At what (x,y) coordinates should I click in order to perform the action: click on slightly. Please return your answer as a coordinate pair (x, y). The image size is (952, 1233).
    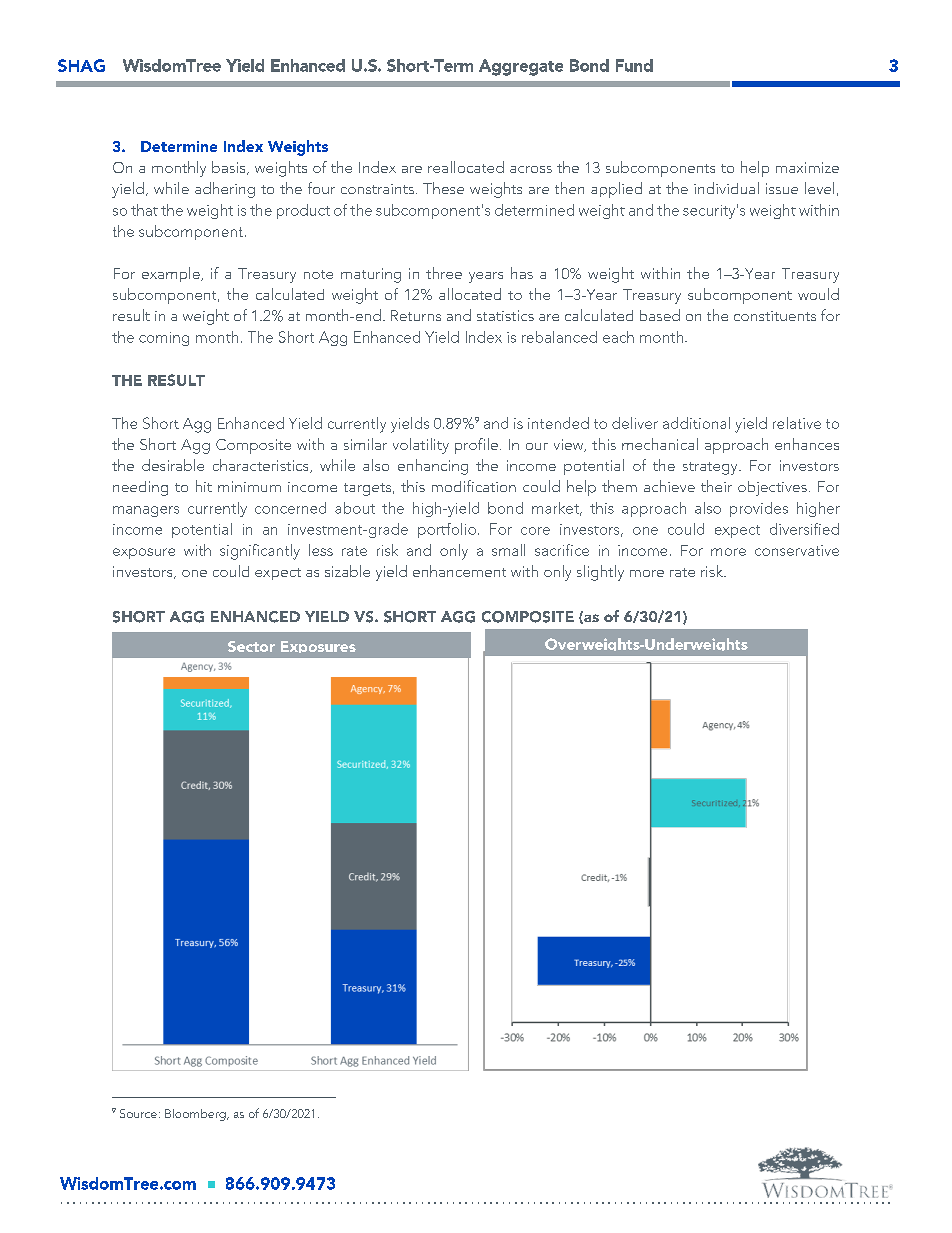
    Looking at the image, I should click on (600, 573).
